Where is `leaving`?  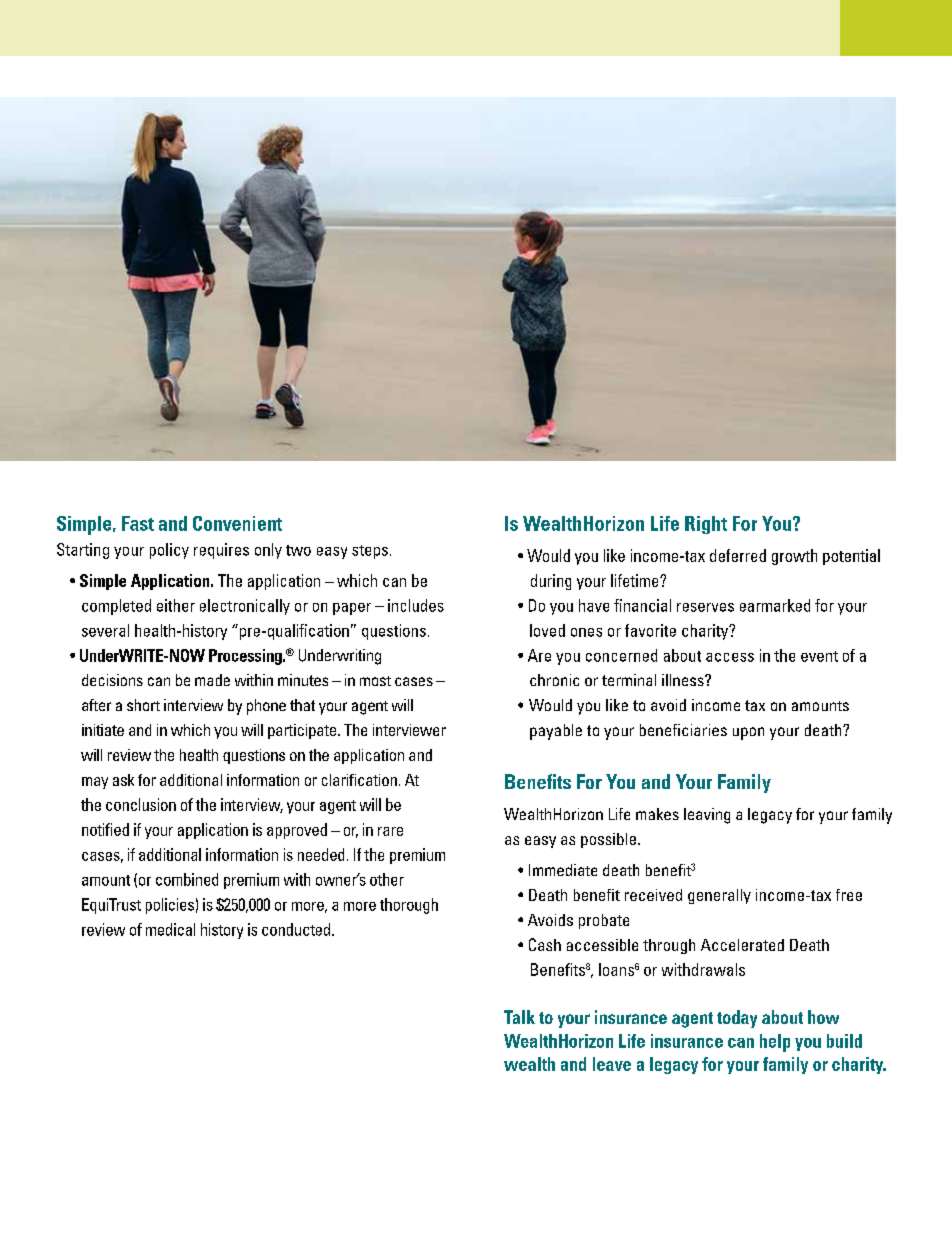
leaving is located at coordinates (707, 816).
